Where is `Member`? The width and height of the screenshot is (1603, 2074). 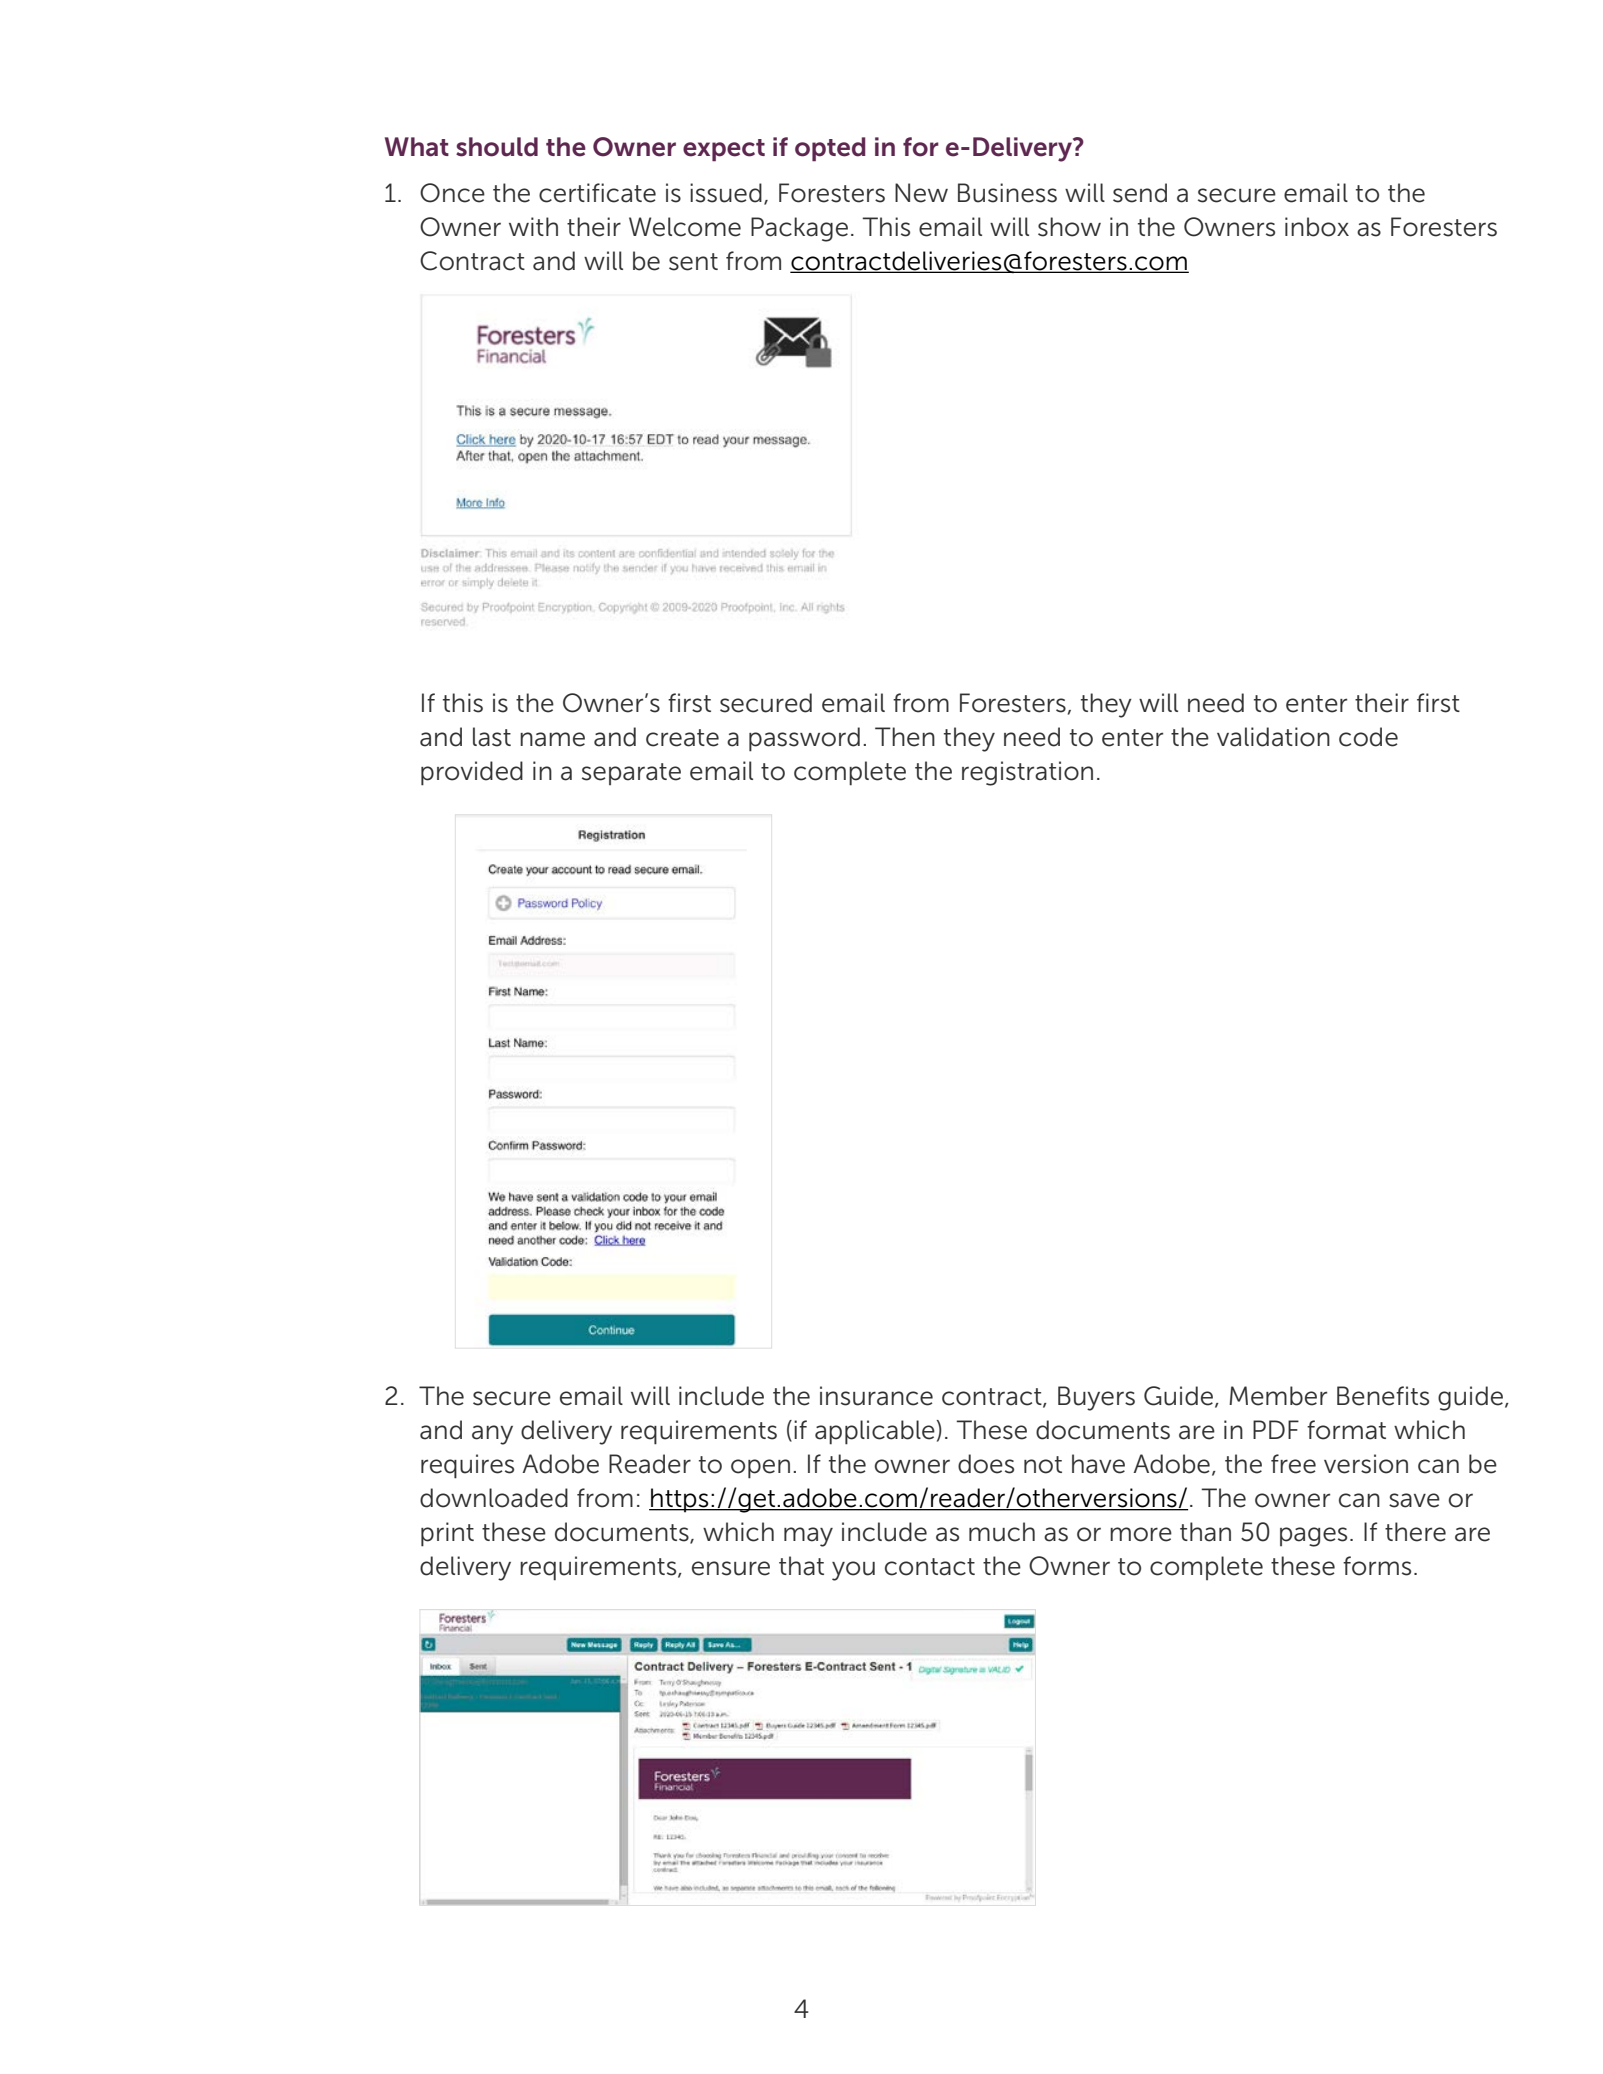
Member is located at coordinates (1278, 1396).
